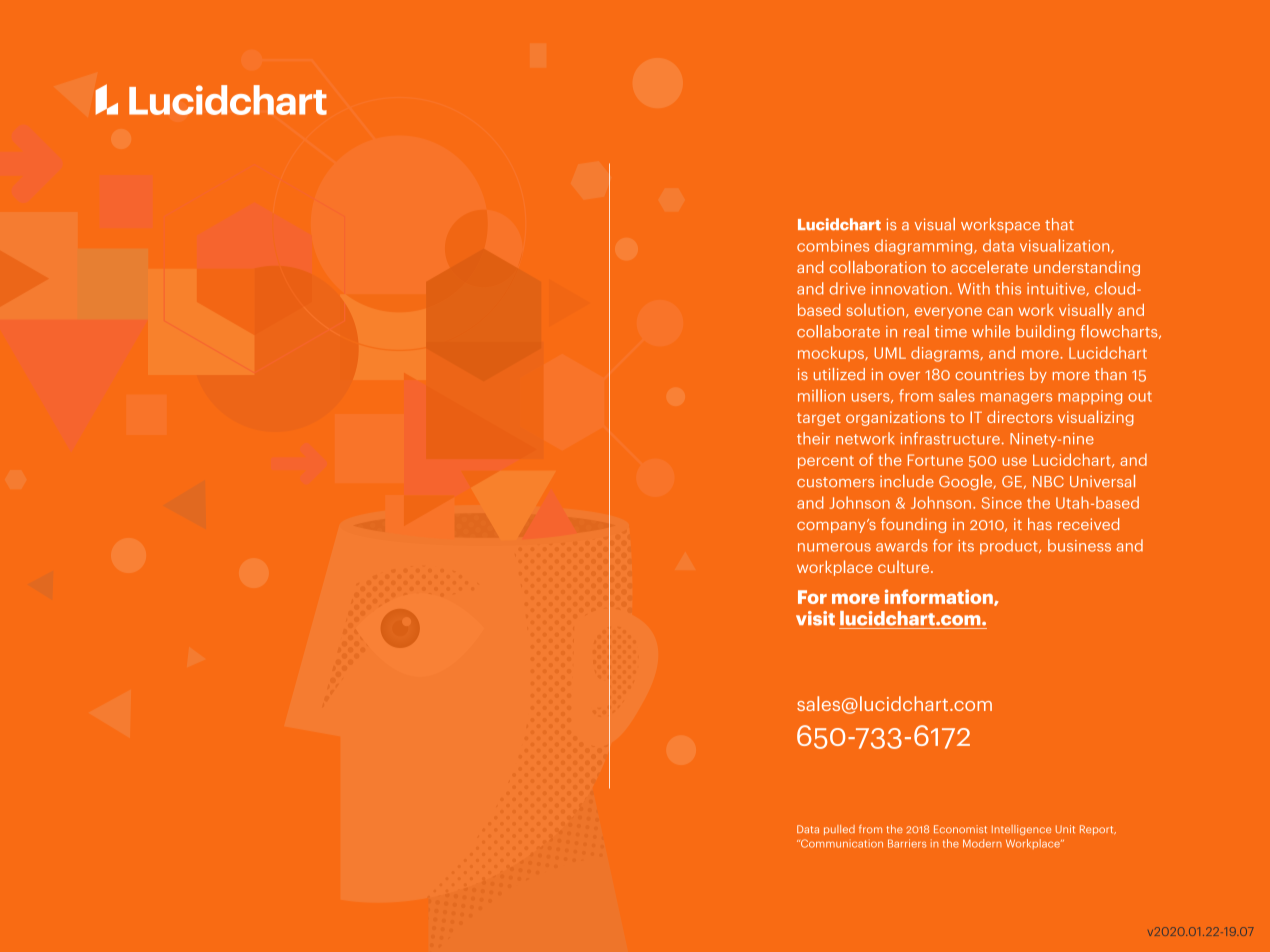 The height and width of the page is (952, 1270). What do you see at coordinates (960, 829) in the page?
I see `Economist` at bounding box center [960, 829].
